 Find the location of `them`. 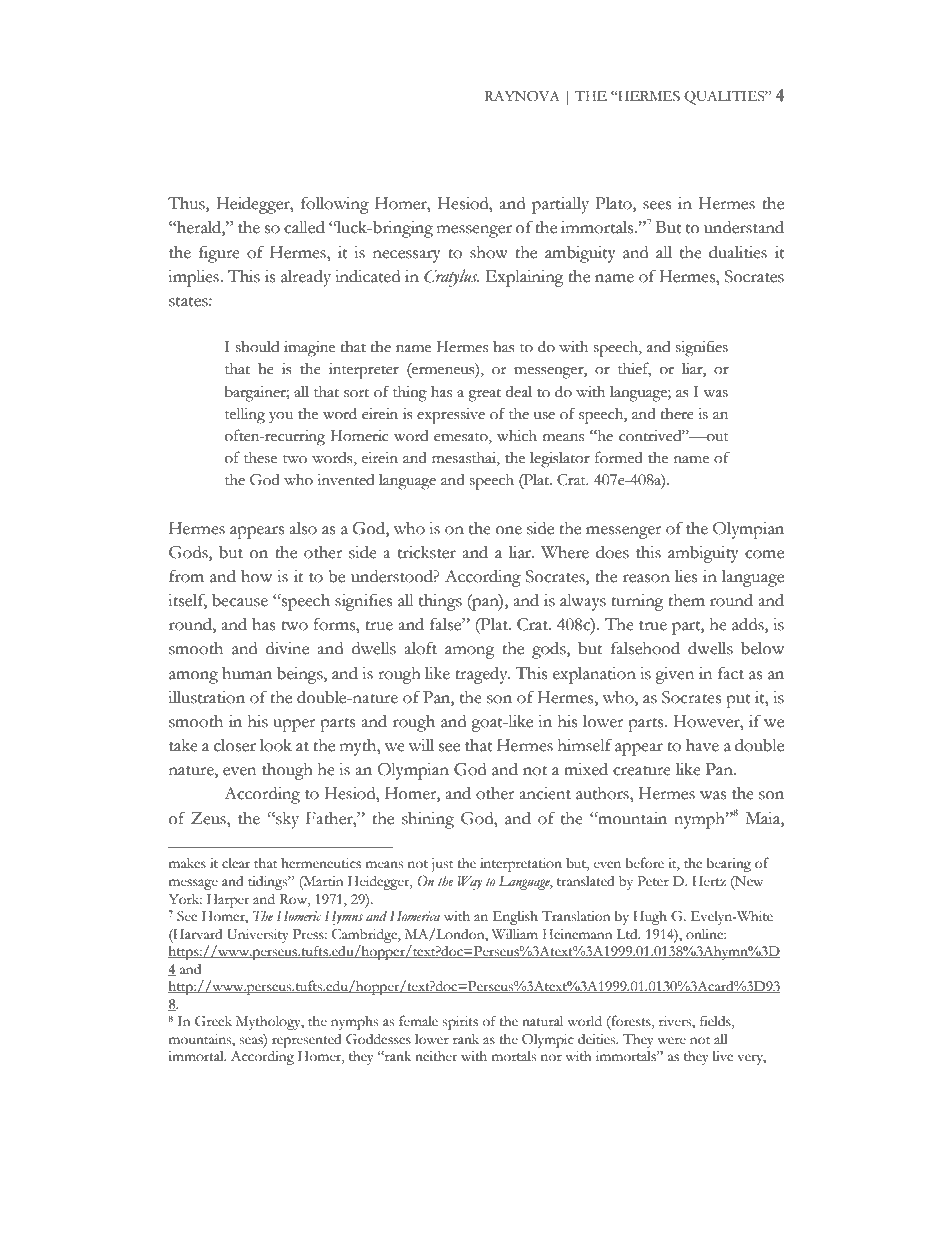

them is located at coordinates (686, 600).
